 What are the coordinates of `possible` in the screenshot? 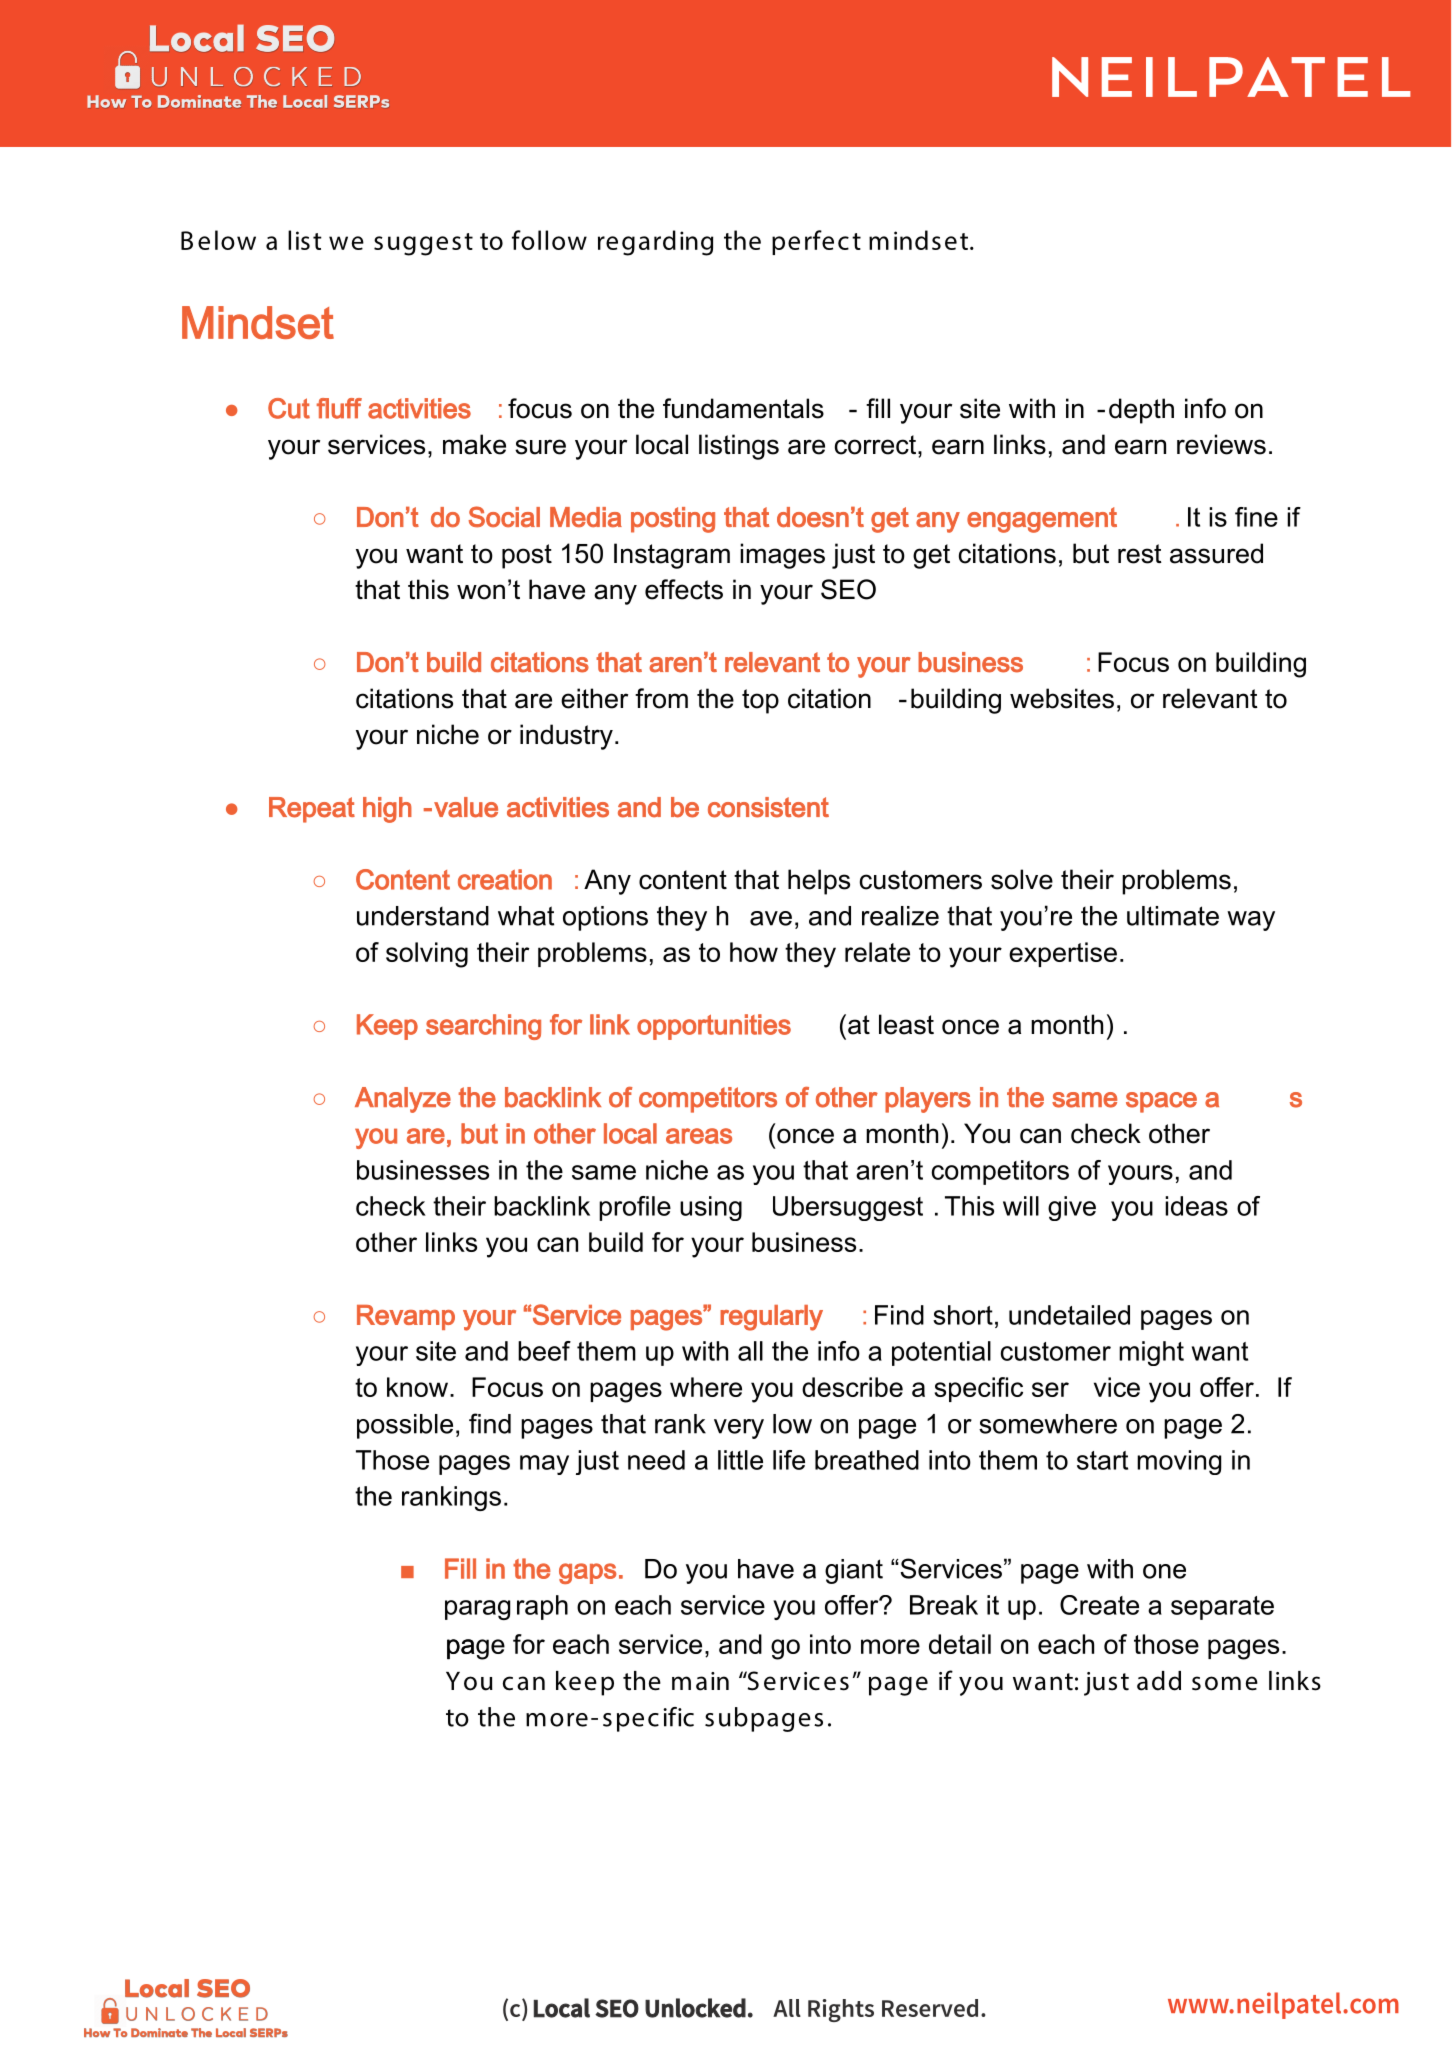 It's located at (405, 1426).
